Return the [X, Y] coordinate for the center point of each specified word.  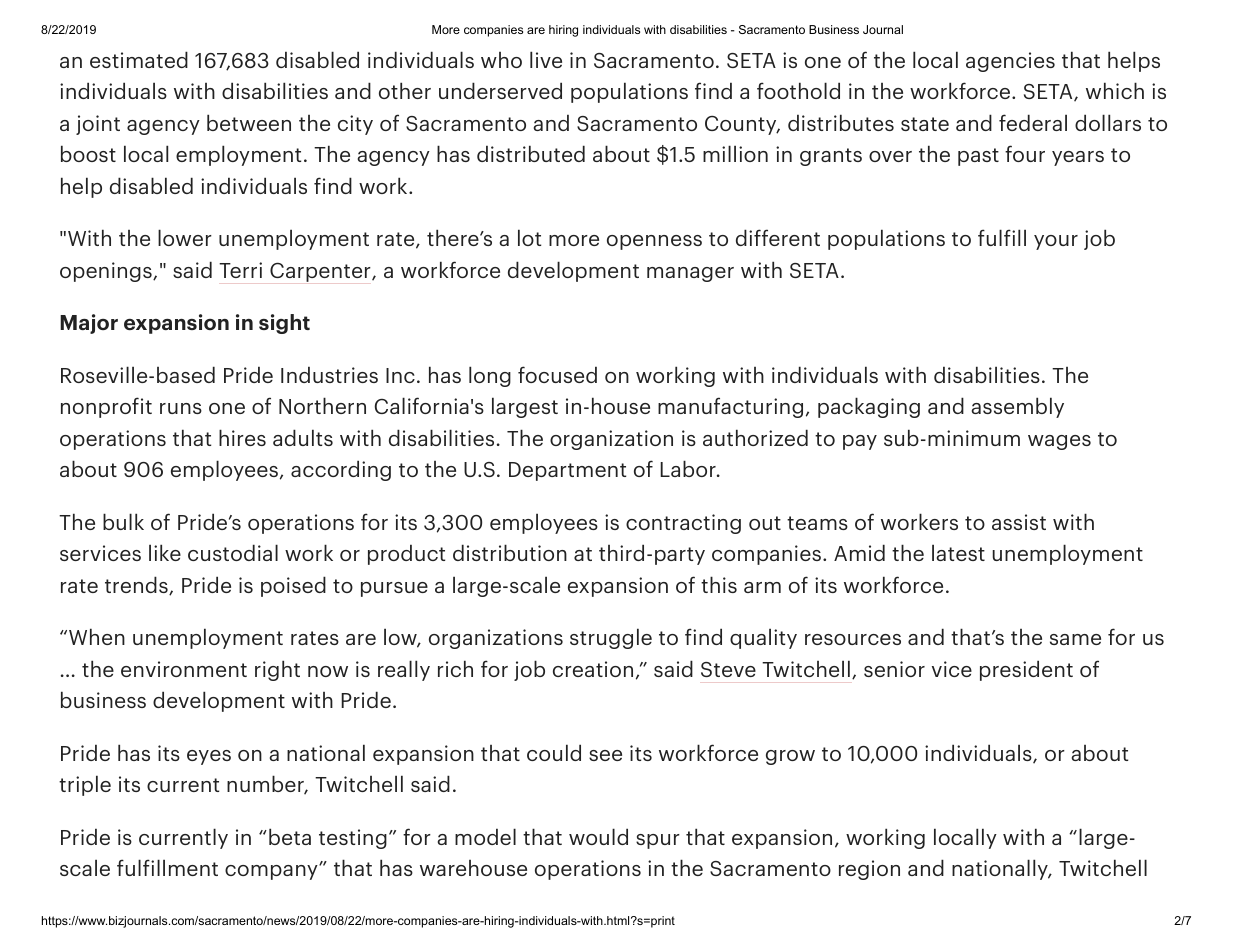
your [1056, 242]
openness [654, 242]
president [1026, 670]
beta [290, 836]
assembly [1018, 407]
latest [958, 552]
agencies [1010, 62]
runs [181, 408]
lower [185, 237]
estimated [139, 59]
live [546, 59]
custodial [233, 552]
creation [593, 669]
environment [184, 669]
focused [557, 374]
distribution [510, 552]
